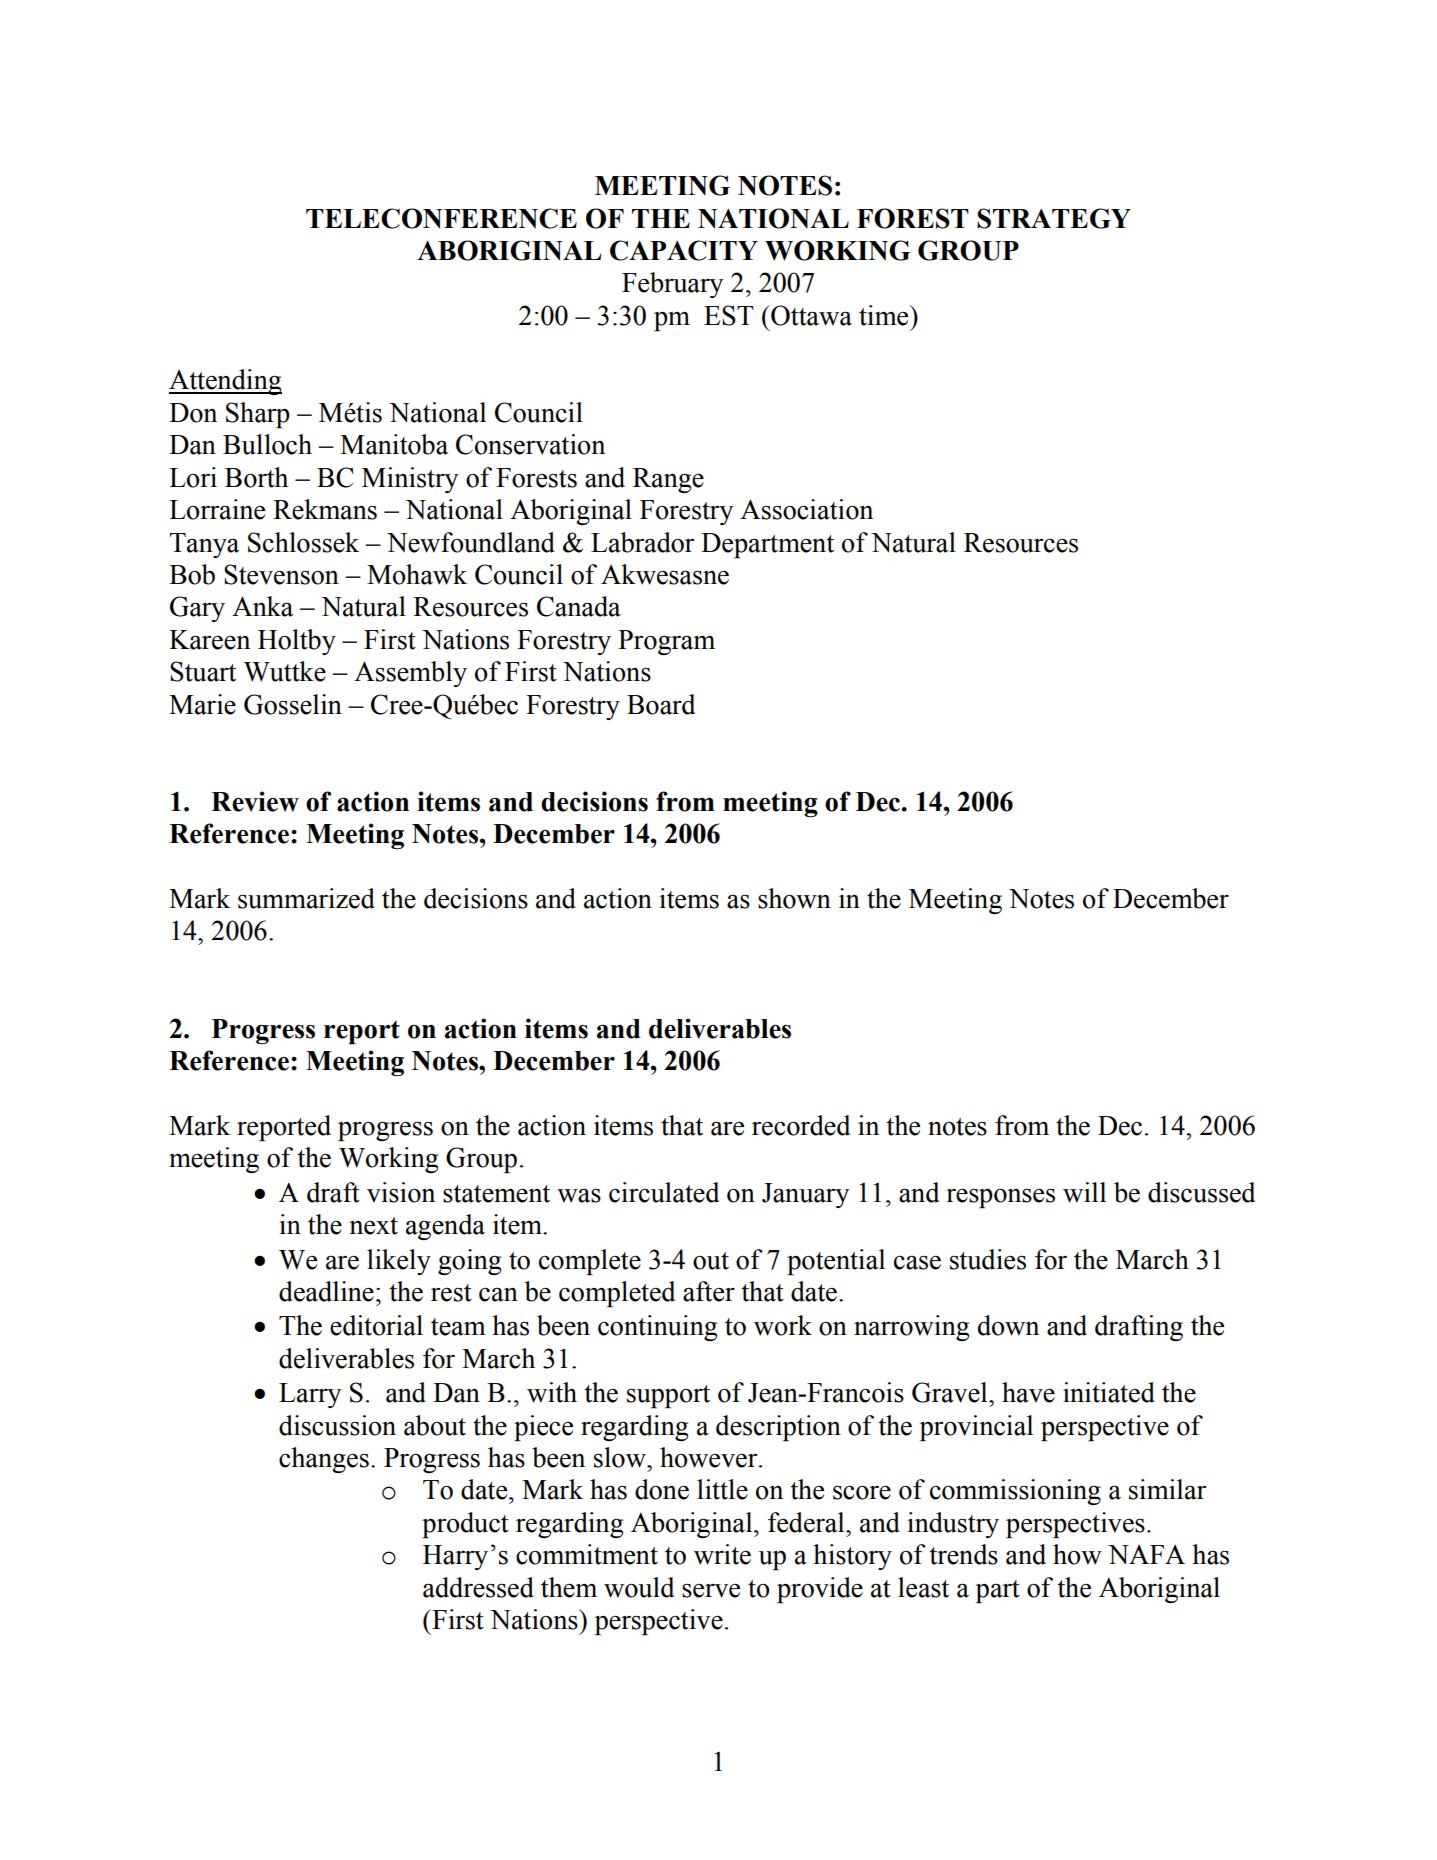 The height and width of the screenshot is (1860, 1437). What do you see at coordinates (441, 218) in the screenshot?
I see `TELECONFERENCE` at bounding box center [441, 218].
